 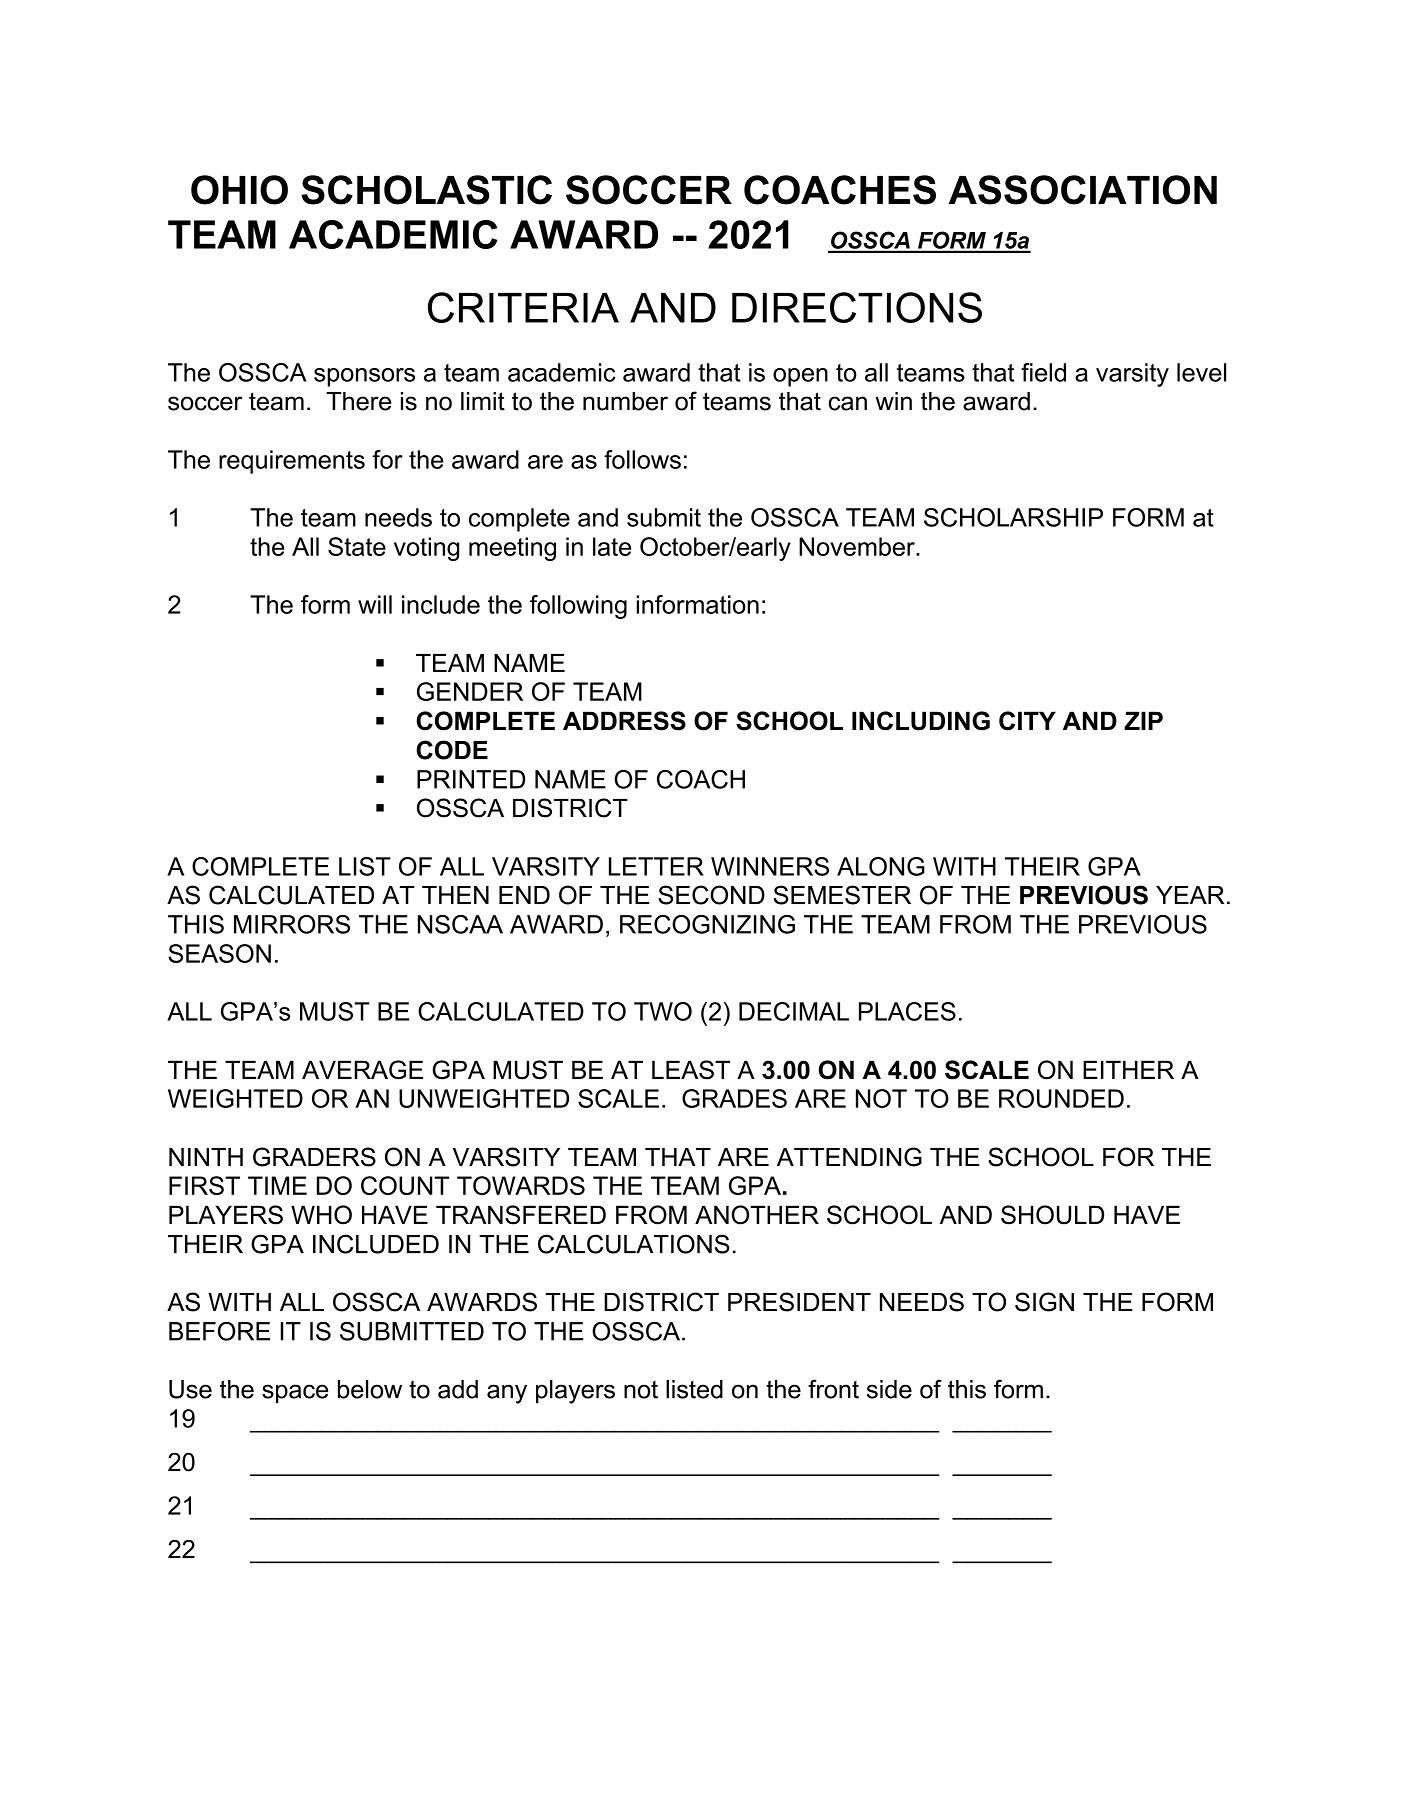 I want to click on DIRECTIONS, so click(x=857, y=307).
